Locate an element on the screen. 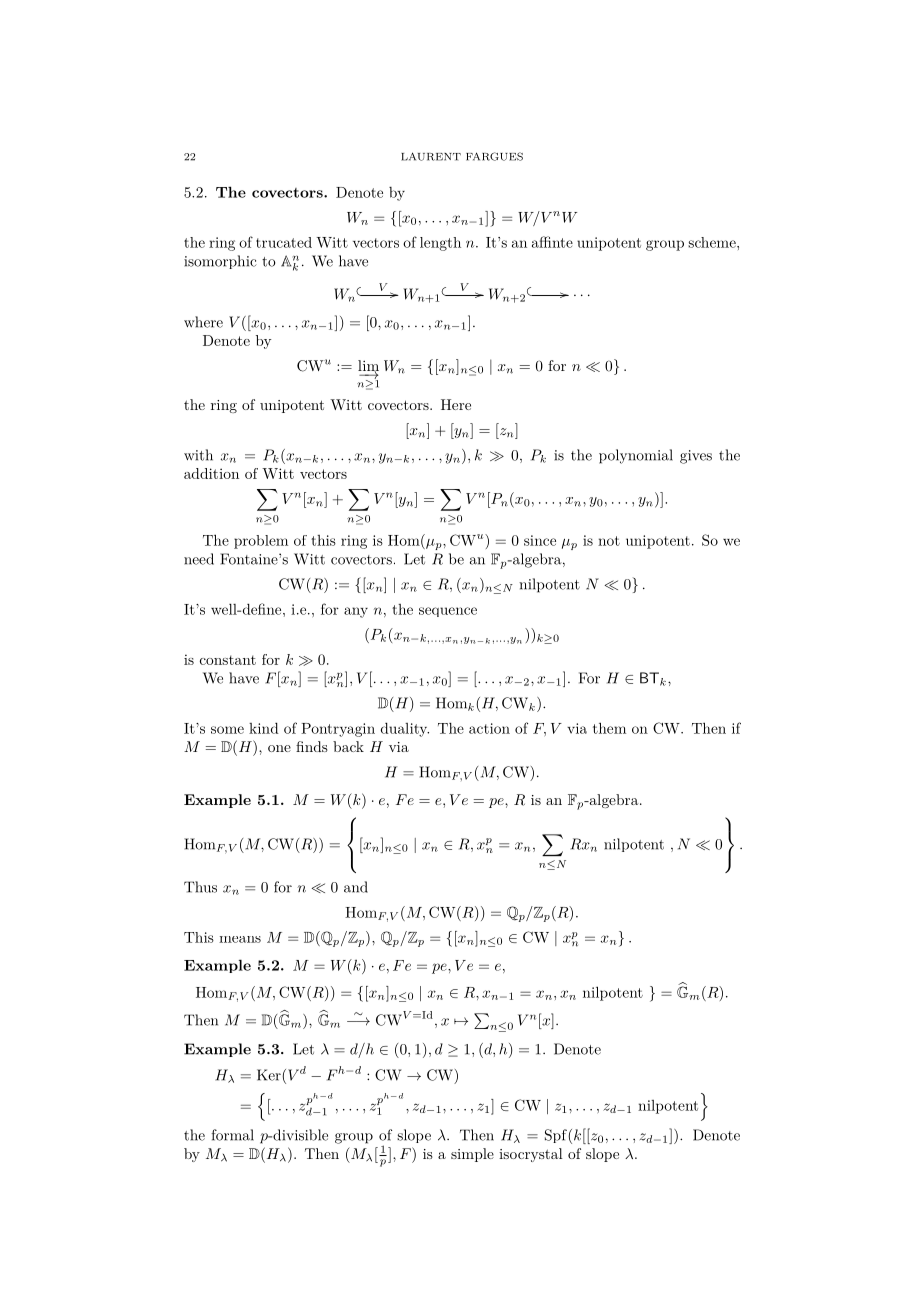 This screenshot has width=924, height=1308. simple is located at coordinates (472, 1155).
